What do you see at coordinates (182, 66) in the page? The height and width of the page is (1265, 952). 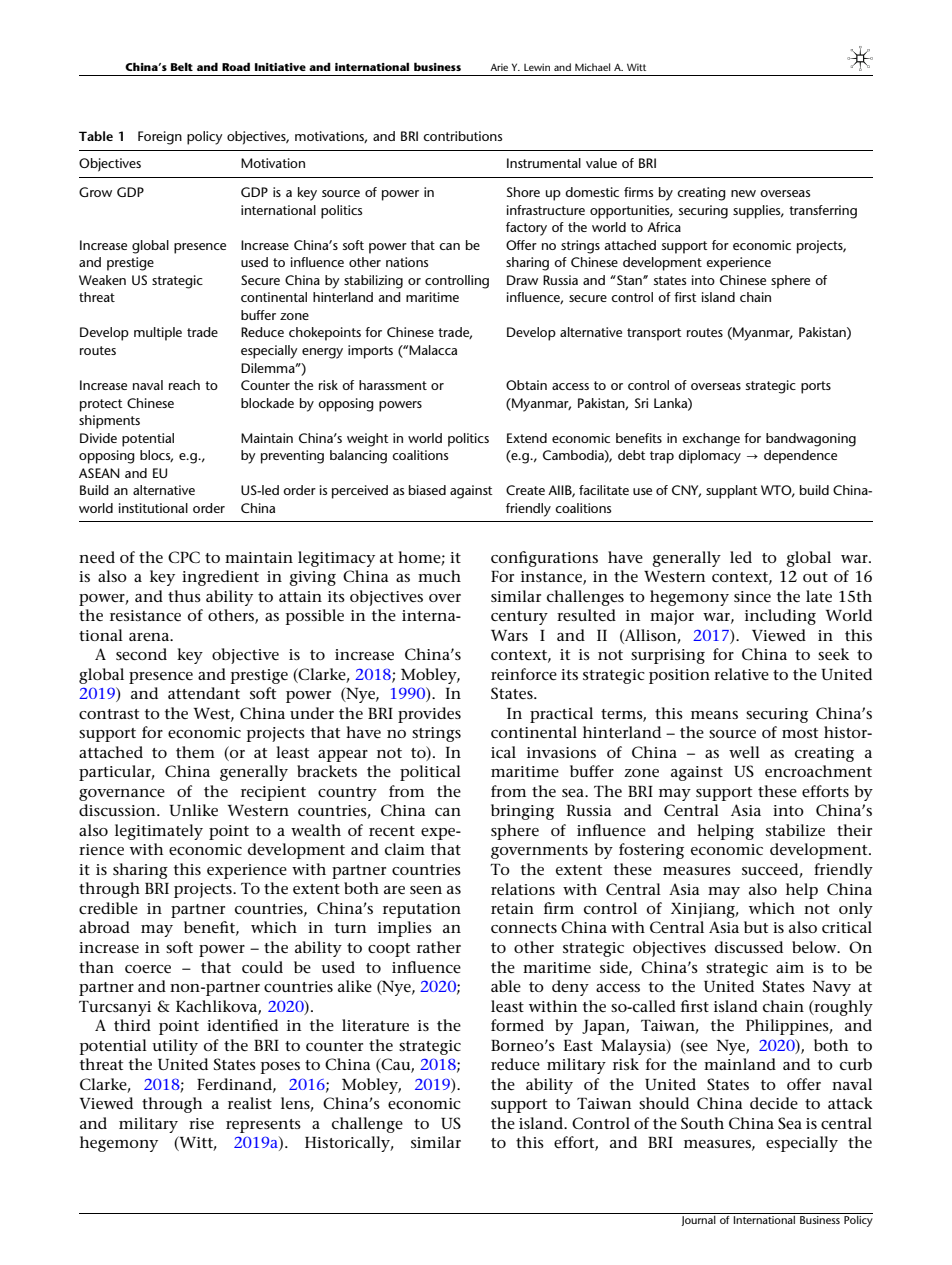 I see `Belt` at bounding box center [182, 66].
